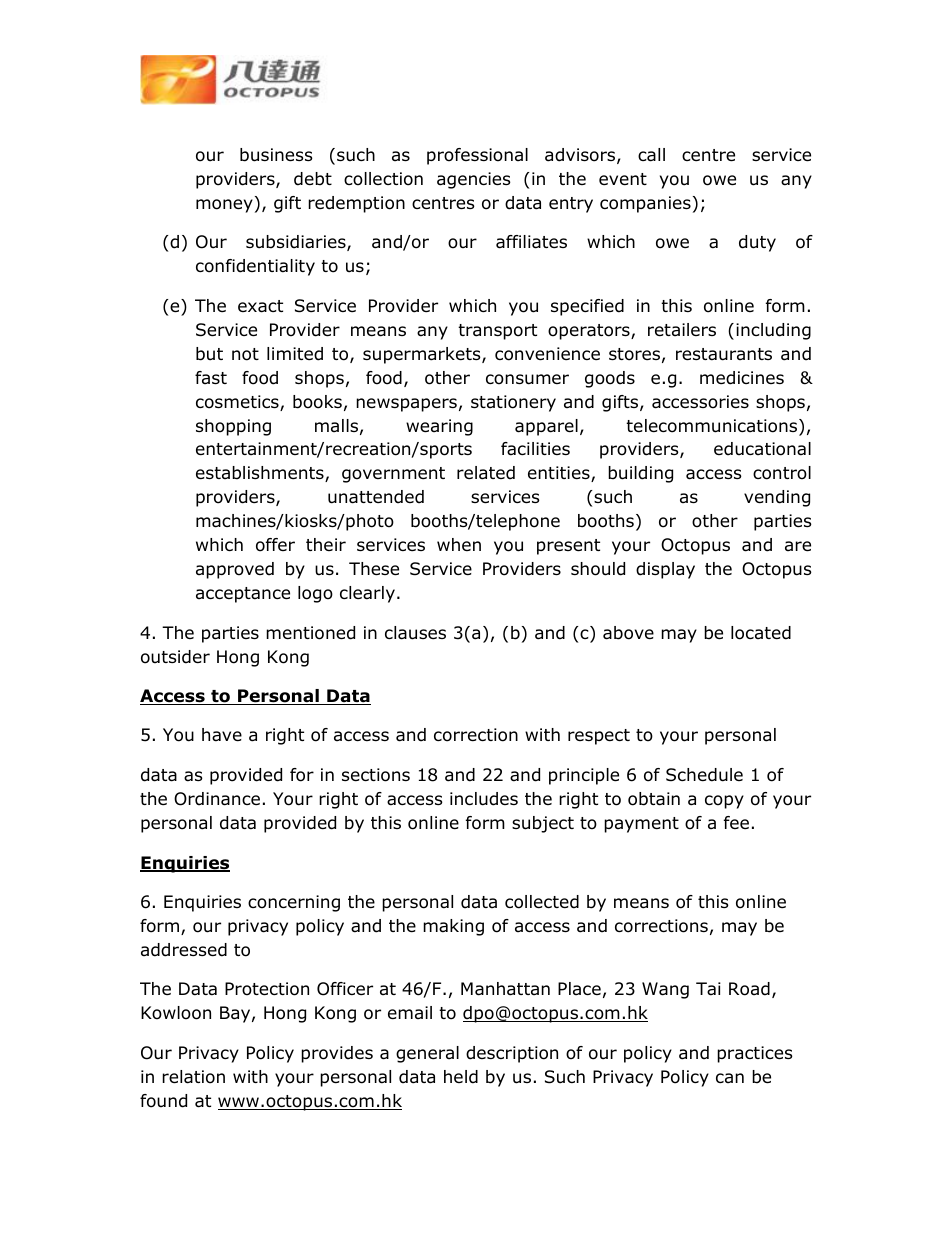 The image size is (952, 1233). I want to click on call, so click(651, 155).
